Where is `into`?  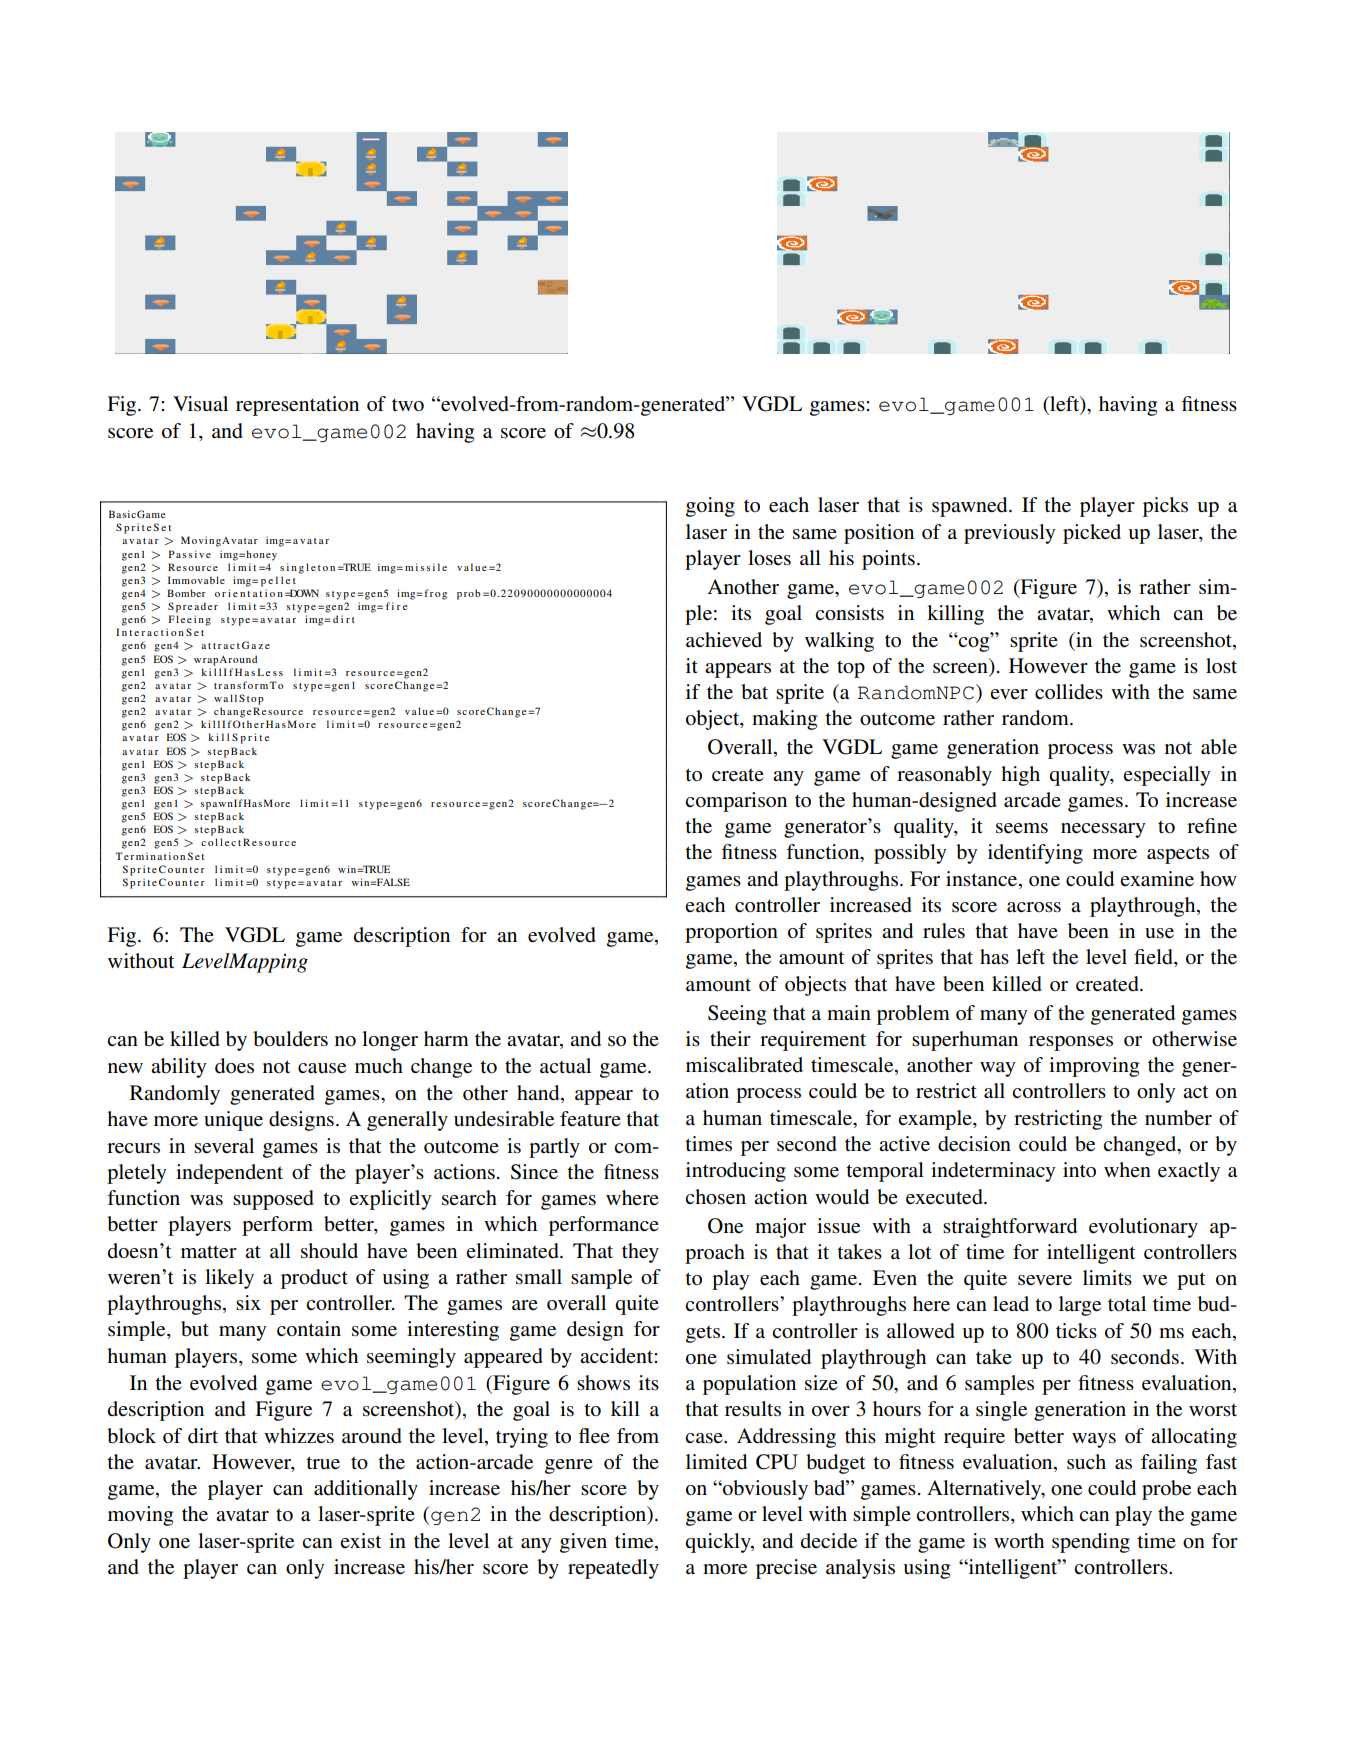 into is located at coordinates (1079, 1169).
